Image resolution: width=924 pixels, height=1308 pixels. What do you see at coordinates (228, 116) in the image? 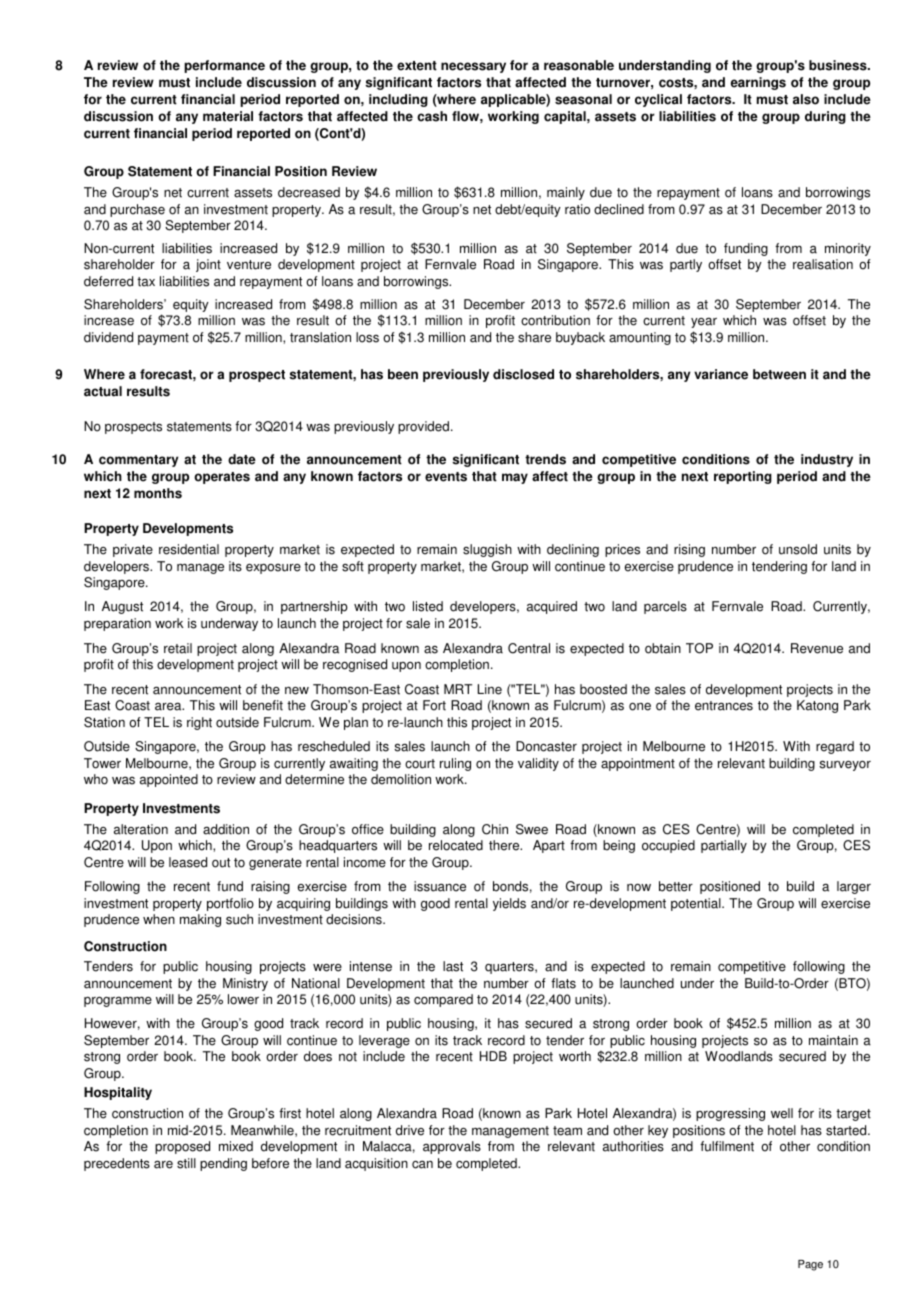
I see `material` at bounding box center [228, 116].
